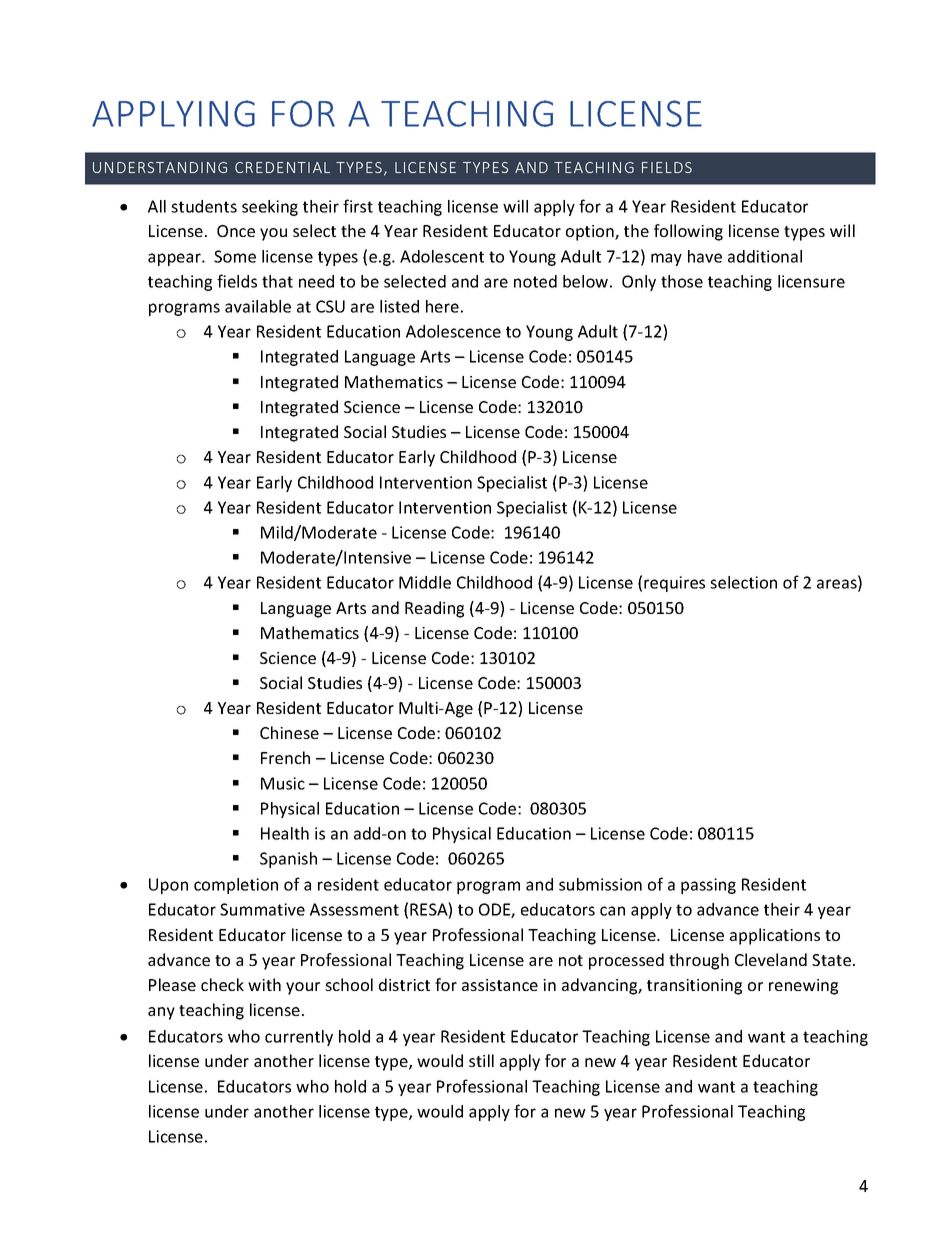 This screenshot has height=1233, width=952. Describe the element at coordinates (258, 306) in the screenshot. I see `available` at that location.
